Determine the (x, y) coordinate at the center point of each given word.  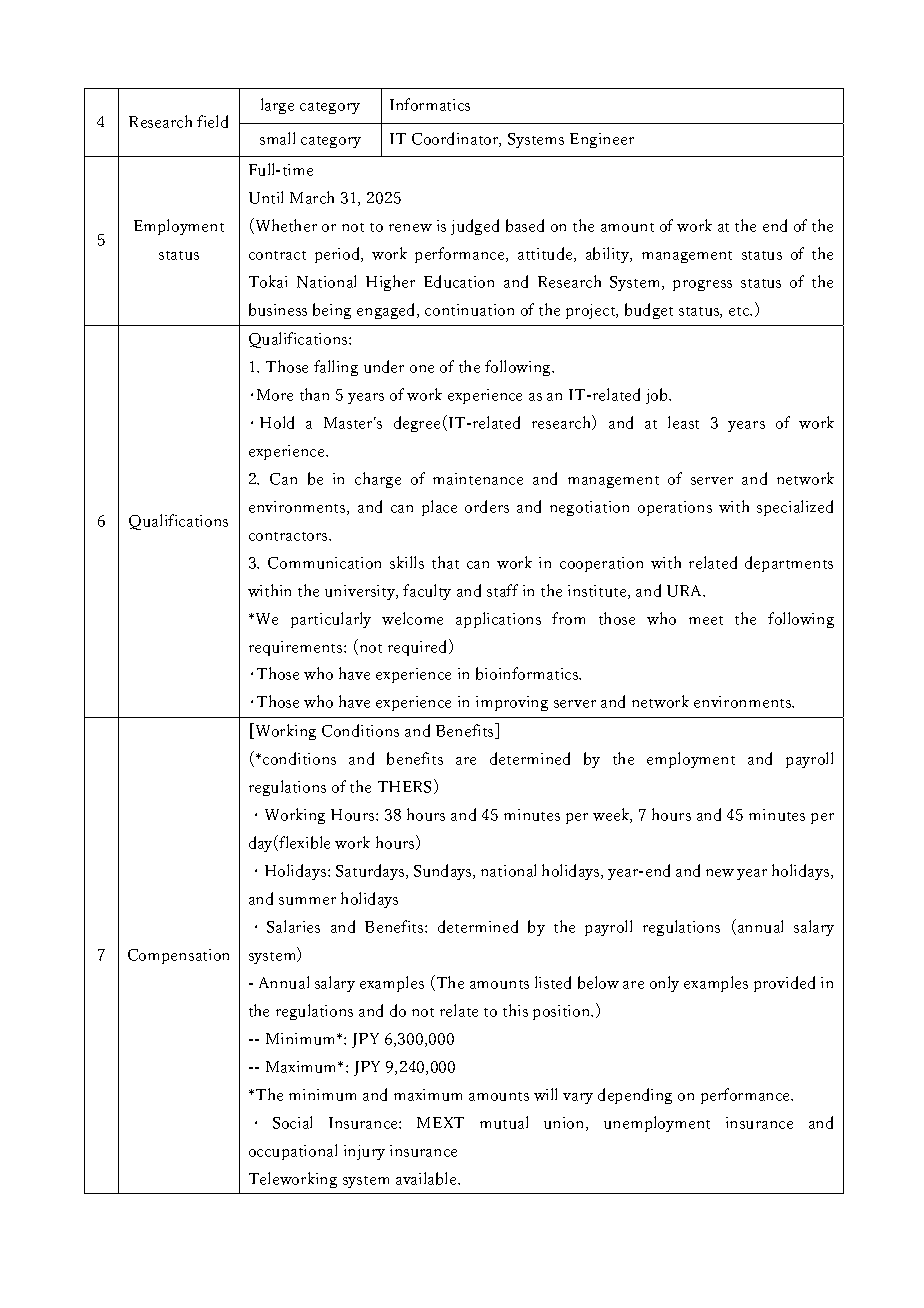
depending (635, 1096)
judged (475, 227)
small (277, 138)
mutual (504, 1122)
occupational (293, 1152)
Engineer (602, 140)
